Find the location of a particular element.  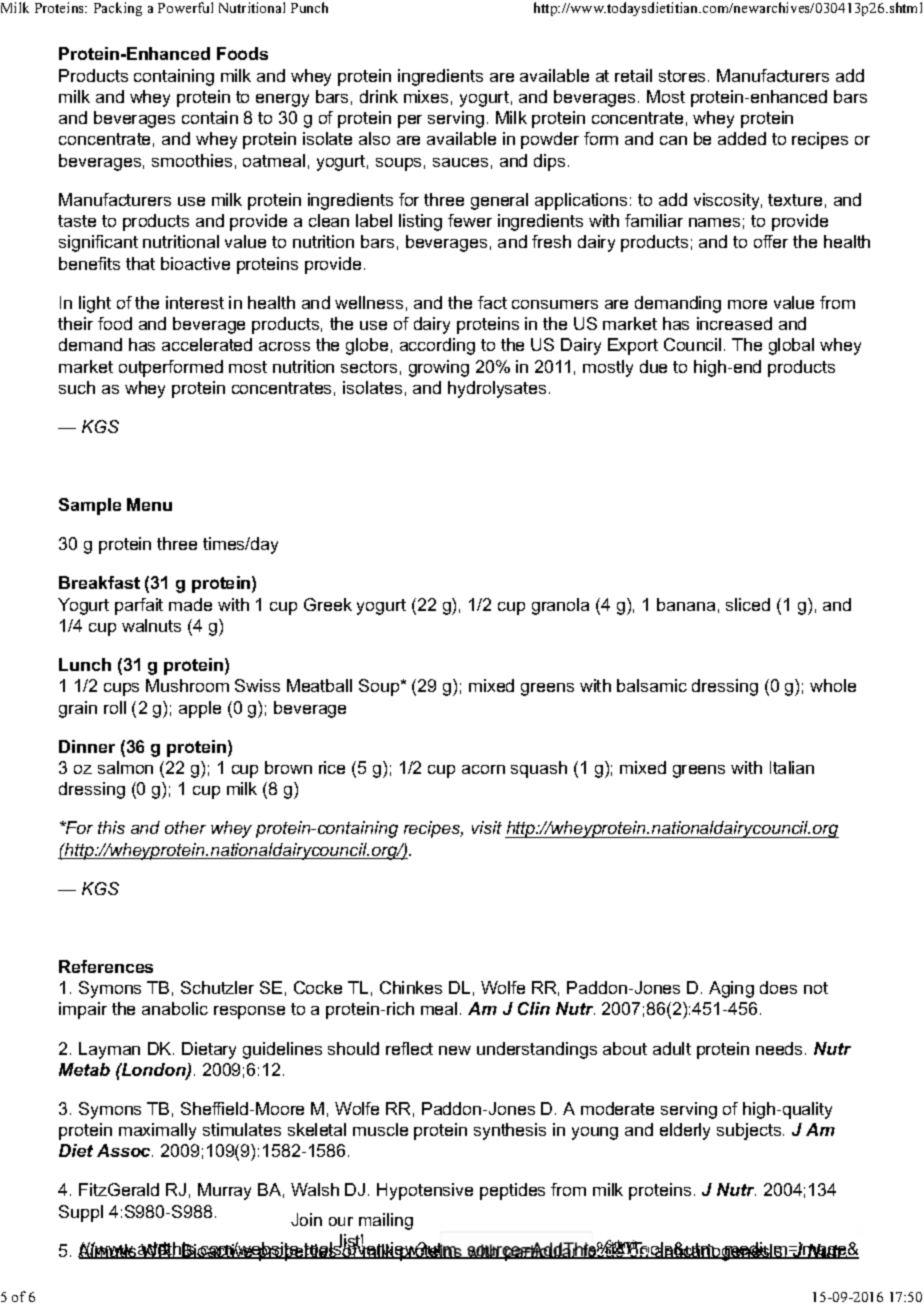

stores is located at coordinates (684, 76).
